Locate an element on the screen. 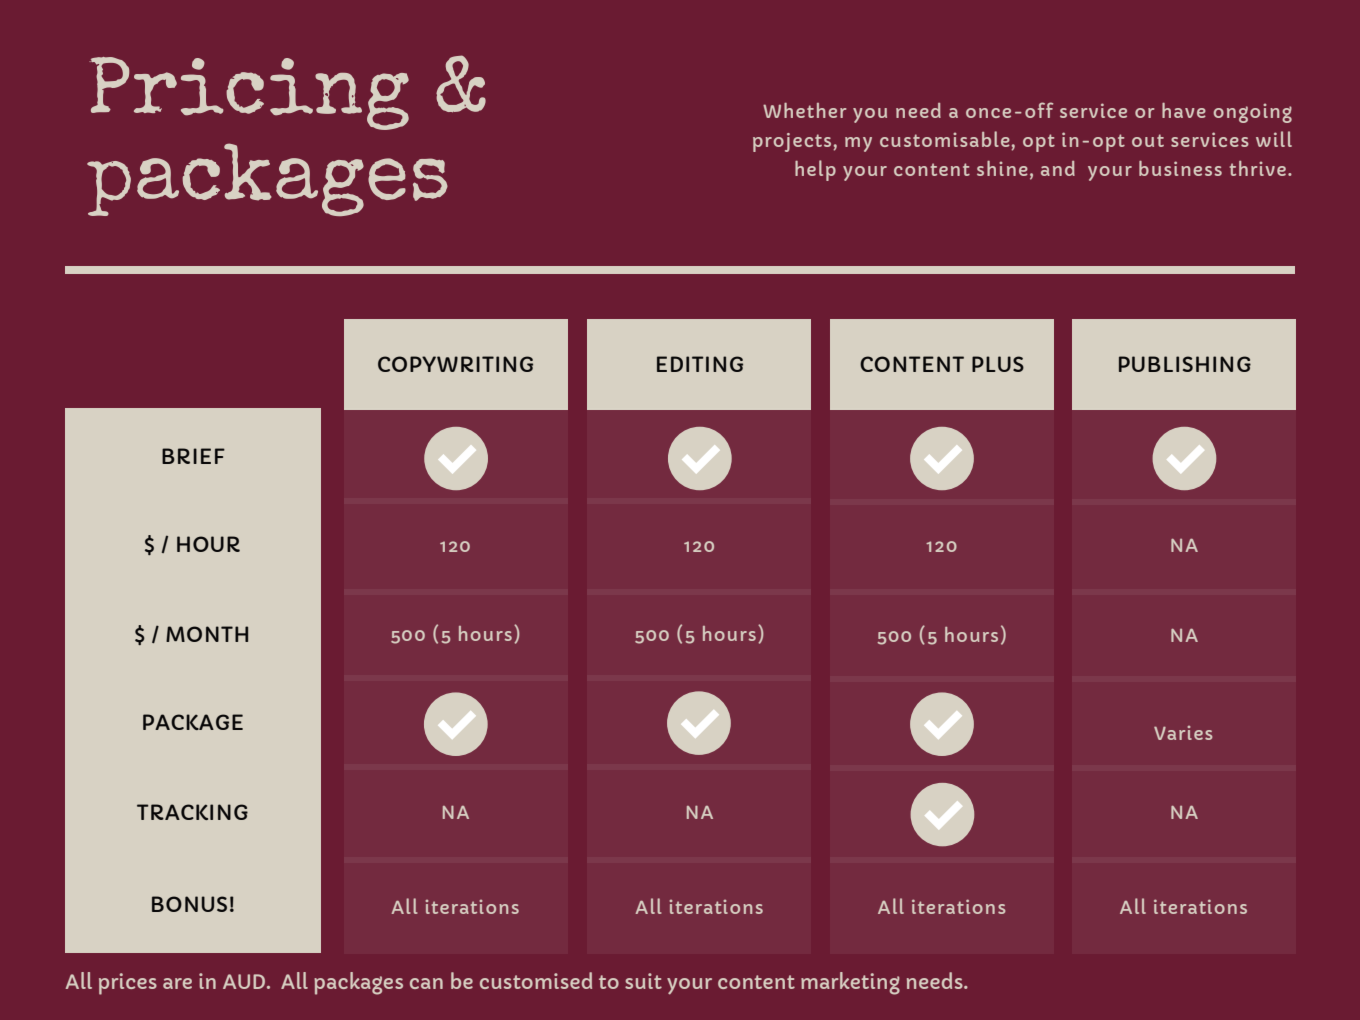 This screenshot has width=1360, height=1020. COPYWRITING is located at coordinates (455, 364).
